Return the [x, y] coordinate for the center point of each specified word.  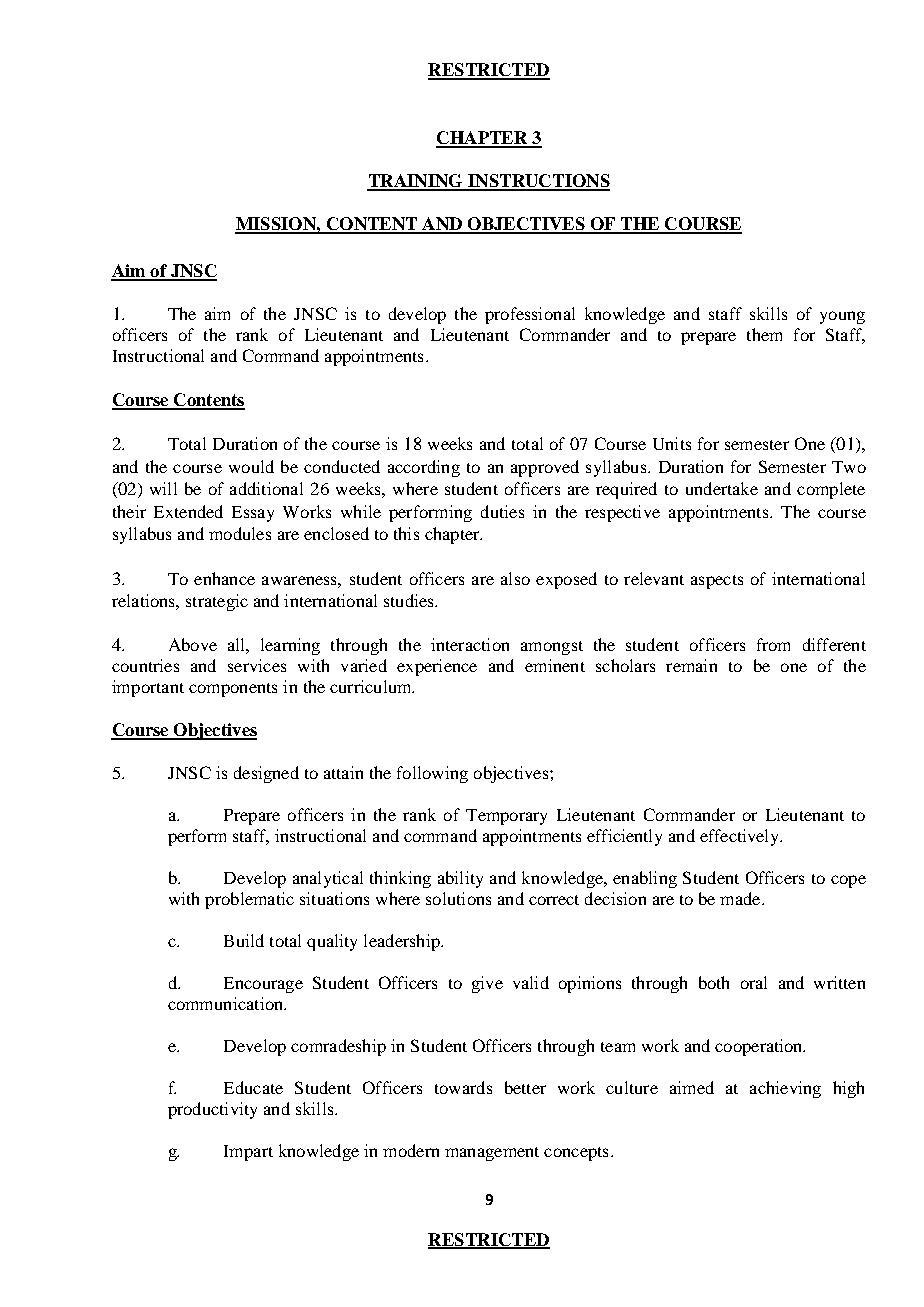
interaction [470, 644]
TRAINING [416, 182]
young [842, 317]
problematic [249, 900]
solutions [458, 898]
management [492, 1154]
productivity [212, 1110]
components [233, 690]
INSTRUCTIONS [538, 182]
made [741, 898]
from [773, 644]
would [251, 466]
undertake [722, 488]
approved [545, 468]
